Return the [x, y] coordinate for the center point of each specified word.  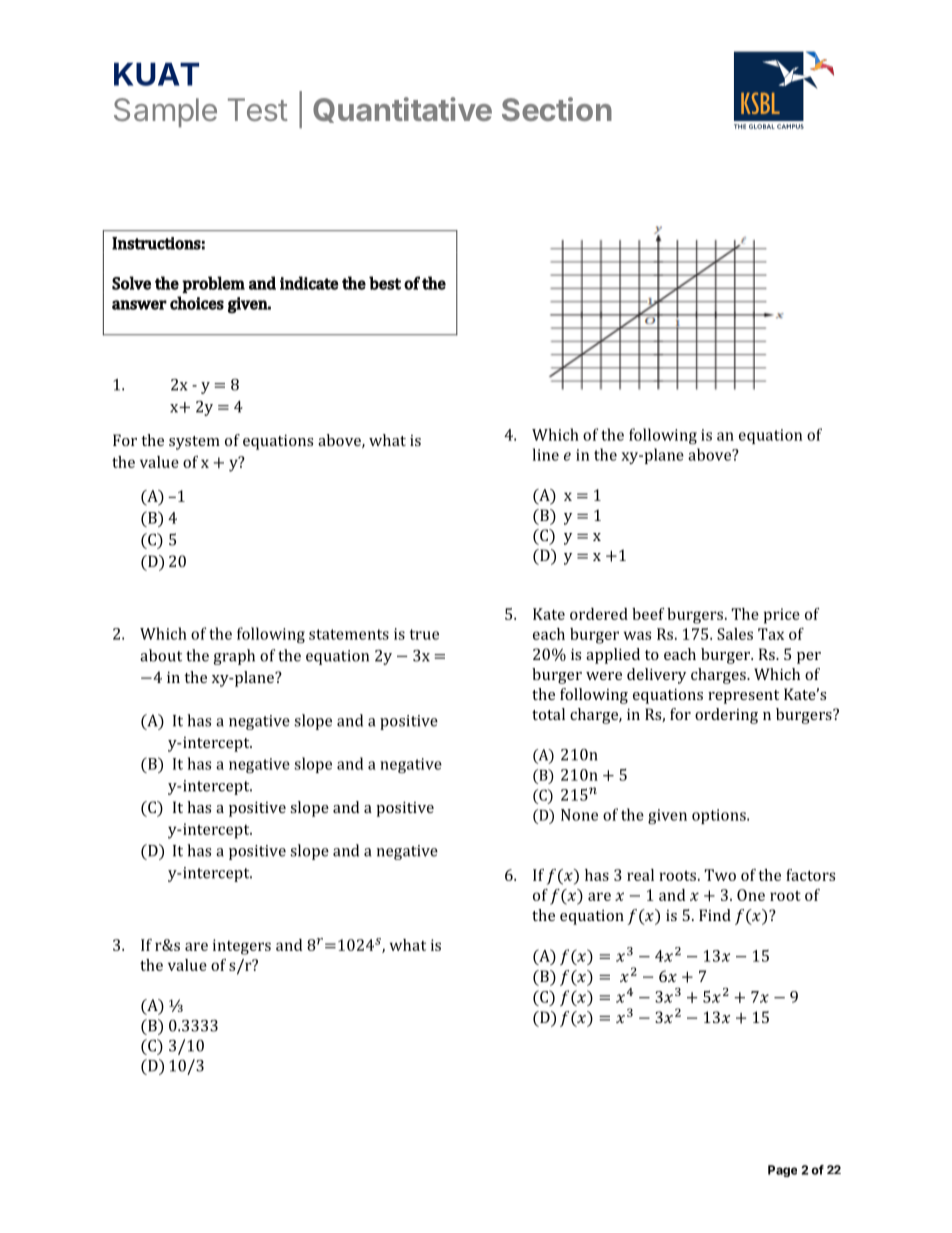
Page [782, 1171]
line [546, 454]
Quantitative [402, 110]
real [640, 875]
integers [242, 947]
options [720, 816]
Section [557, 109]
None [579, 815]
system [194, 443]
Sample [165, 112]
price [782, 616]
